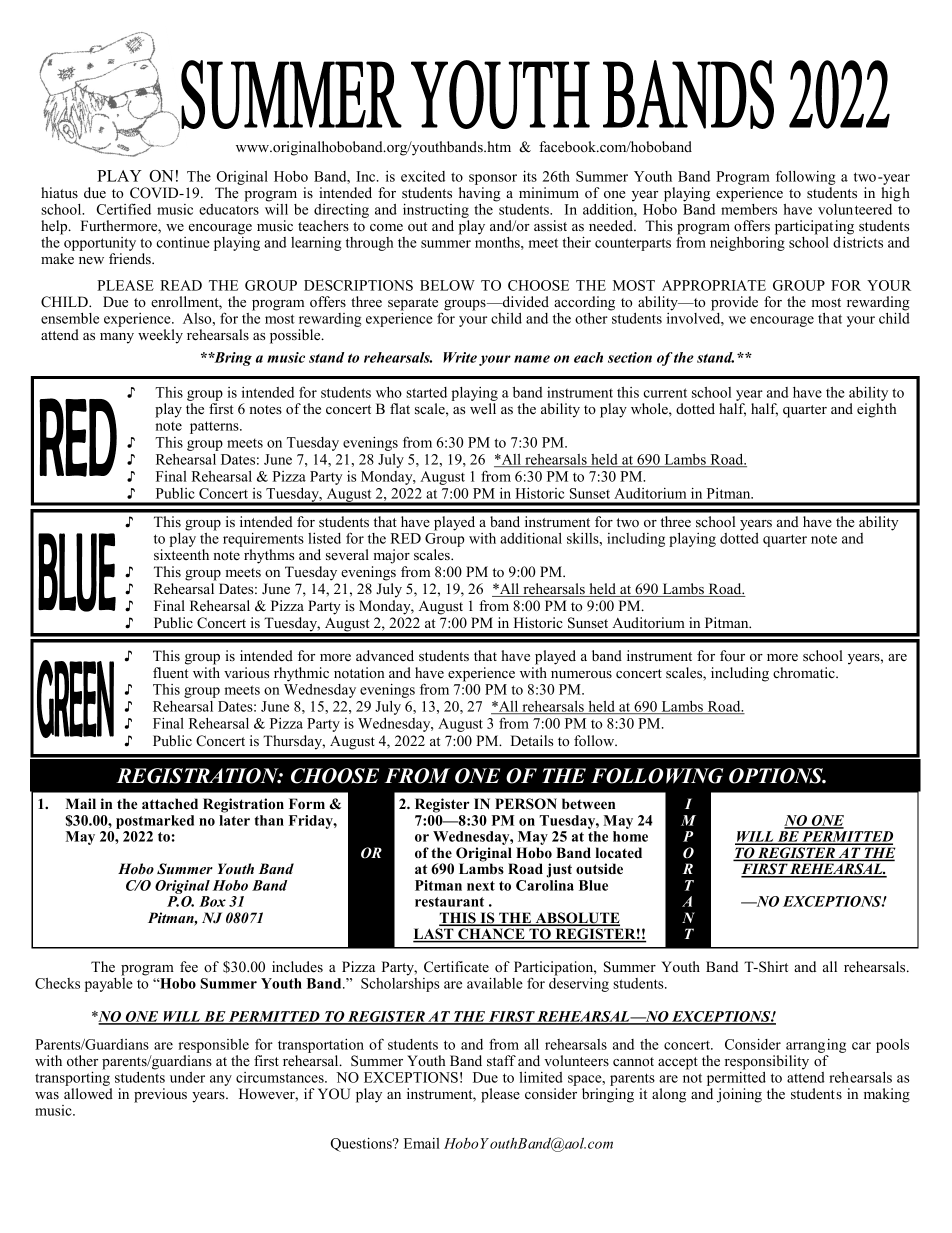 The height and width of the screenshot is (1233, 952). I want to click on eighth, so click(877, 410).
